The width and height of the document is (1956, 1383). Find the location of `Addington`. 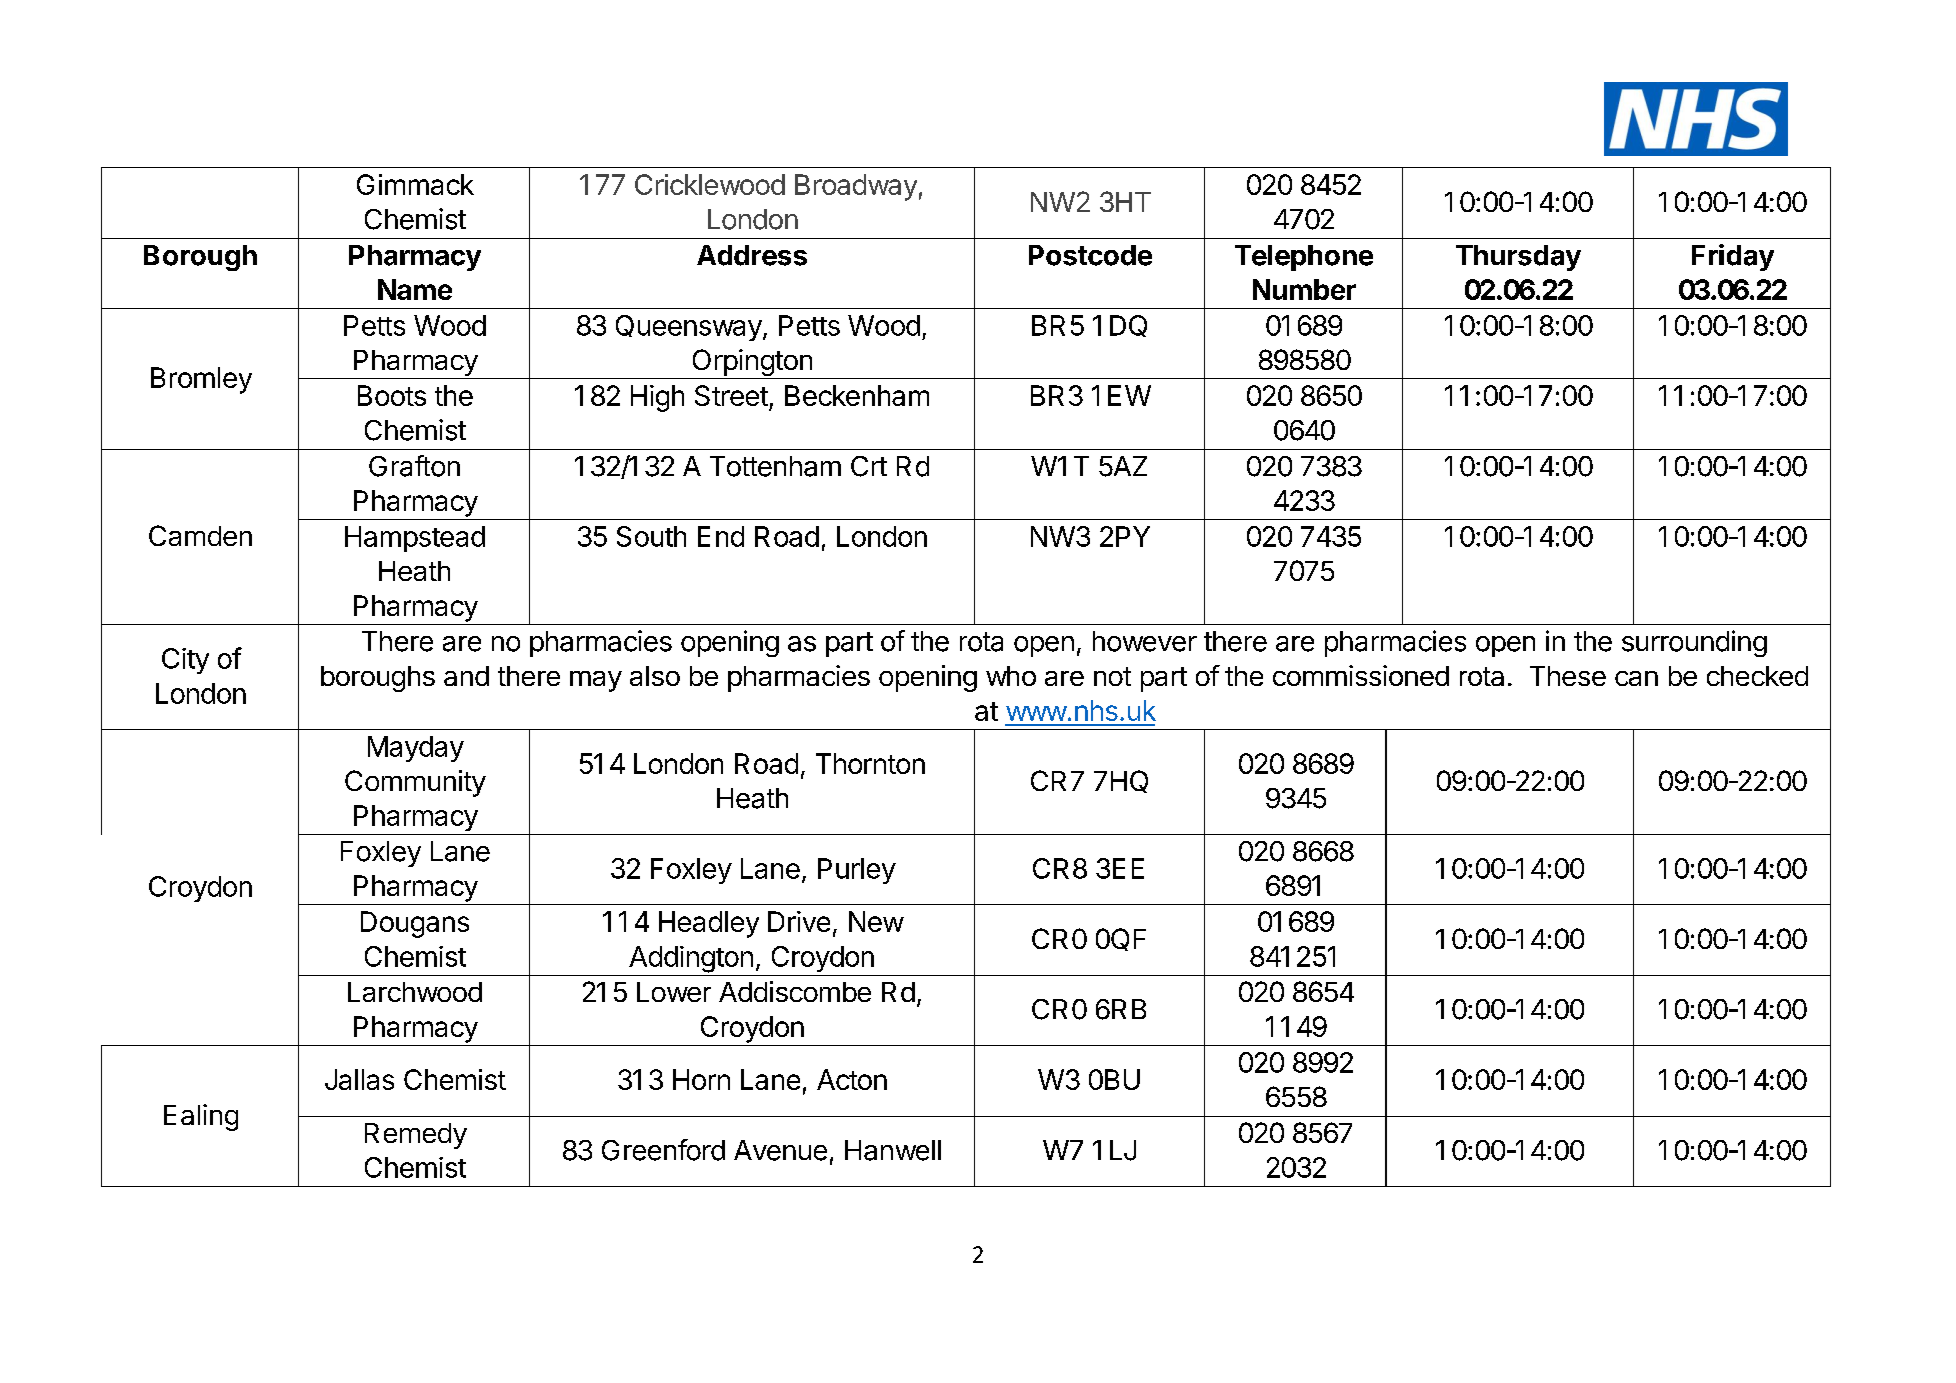

Addington is located at coordinates (691, 959).
